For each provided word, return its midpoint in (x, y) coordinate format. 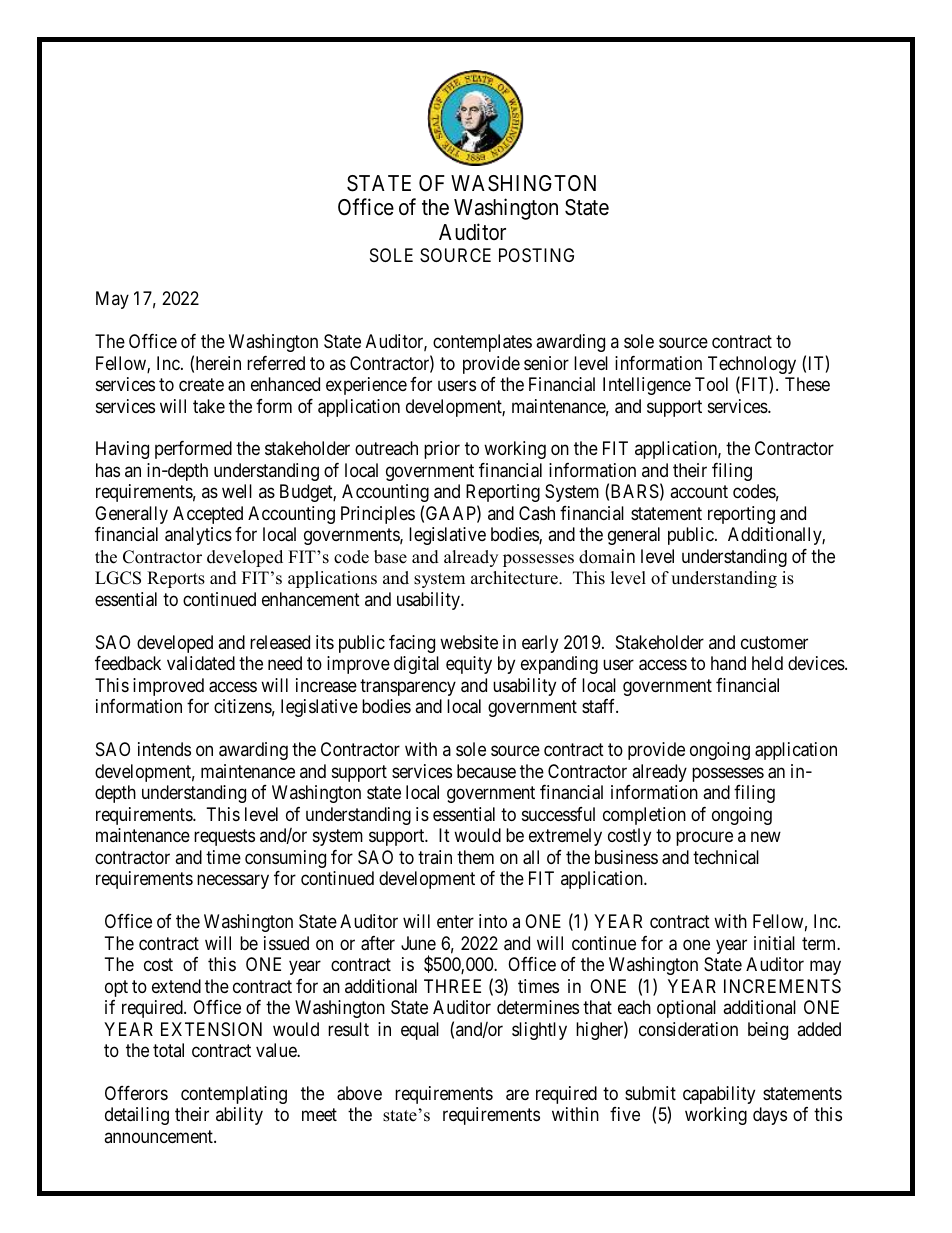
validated (201, 663)
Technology (752, 366)
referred (276, 363)
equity (469, 665)
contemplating (234, 1095)
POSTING (536, 255)
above (359, 1093)
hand (728, 663)
